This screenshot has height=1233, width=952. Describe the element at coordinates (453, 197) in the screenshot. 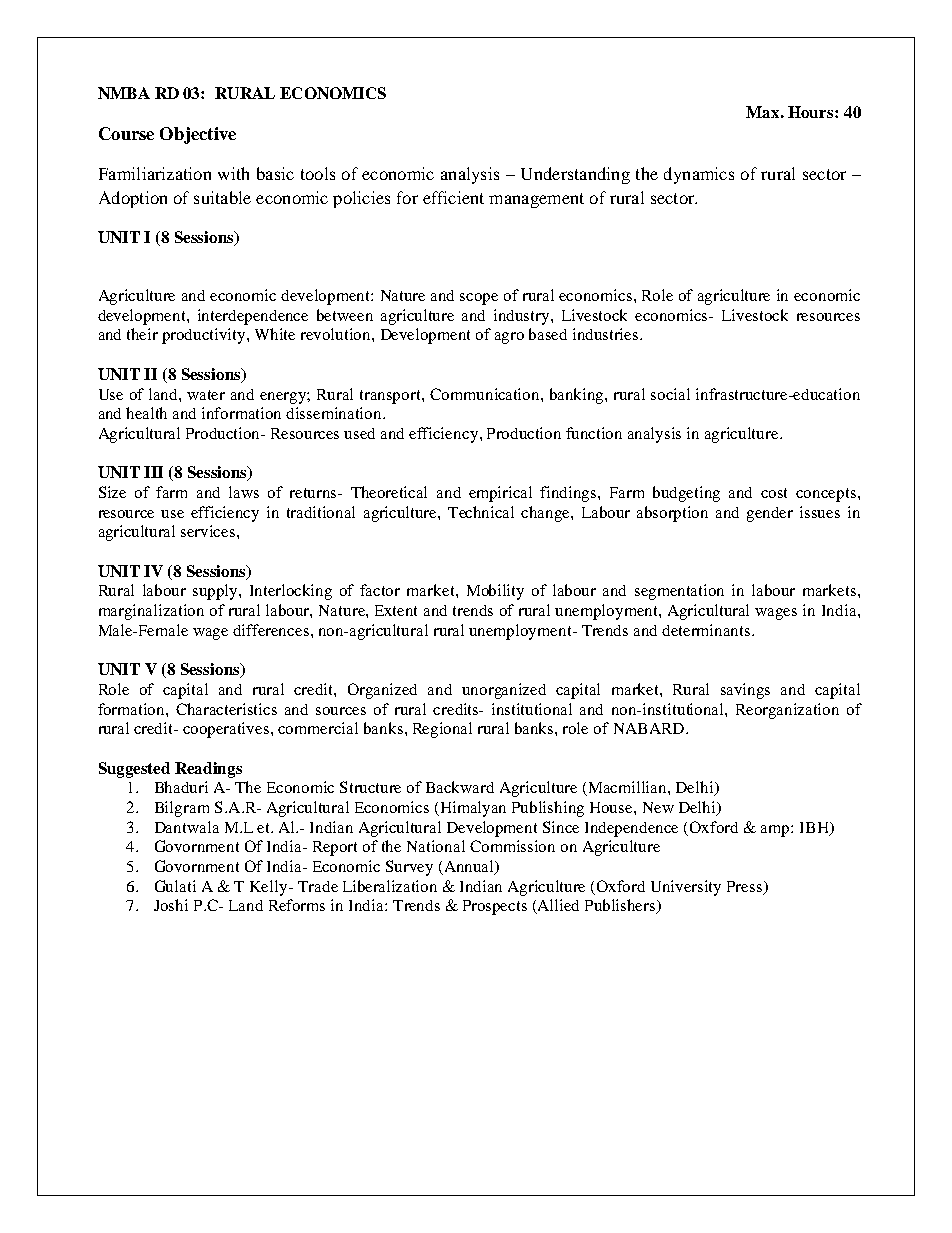

I see `efficient` at that location.
